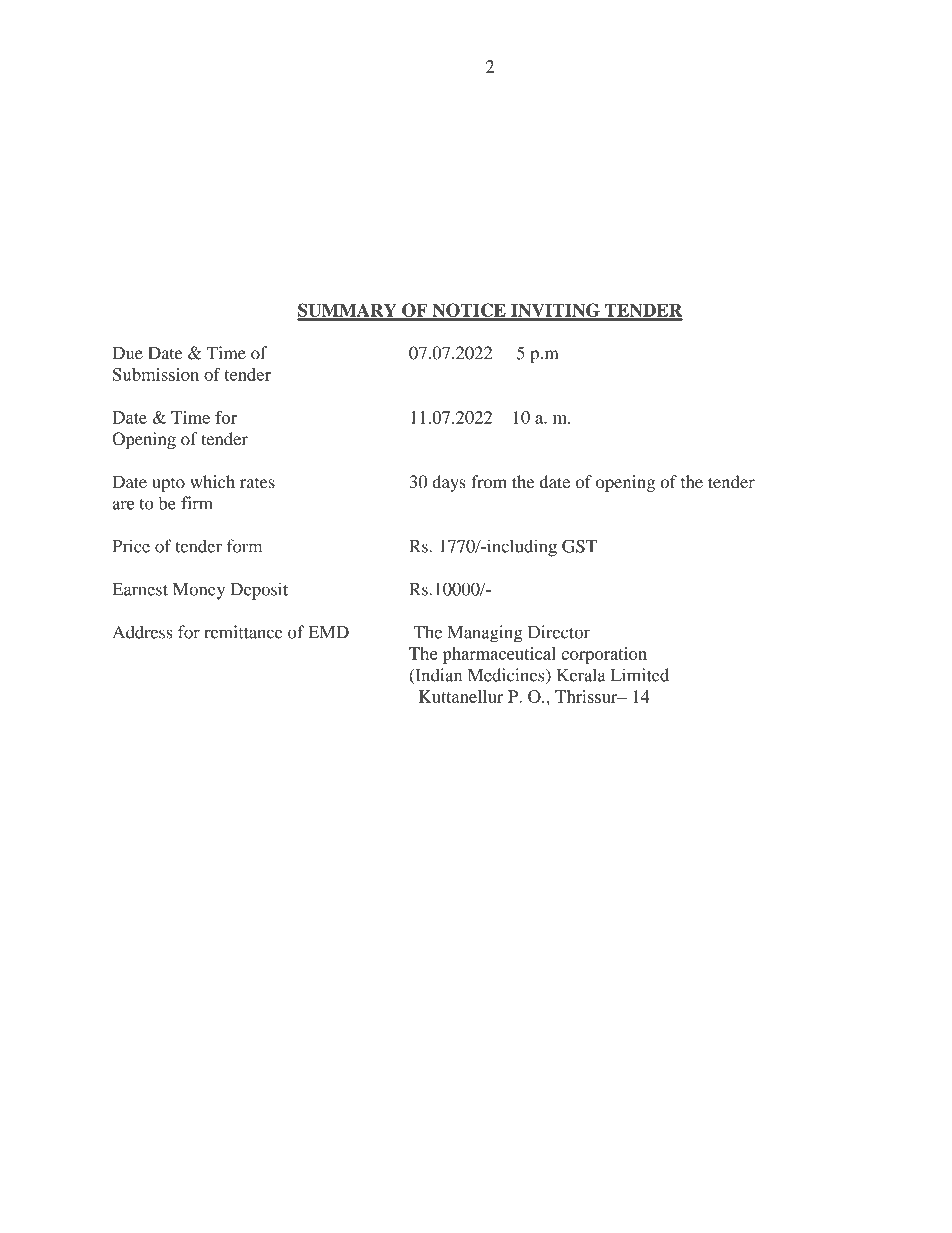  I want to click on Director, so click(559, 632).
